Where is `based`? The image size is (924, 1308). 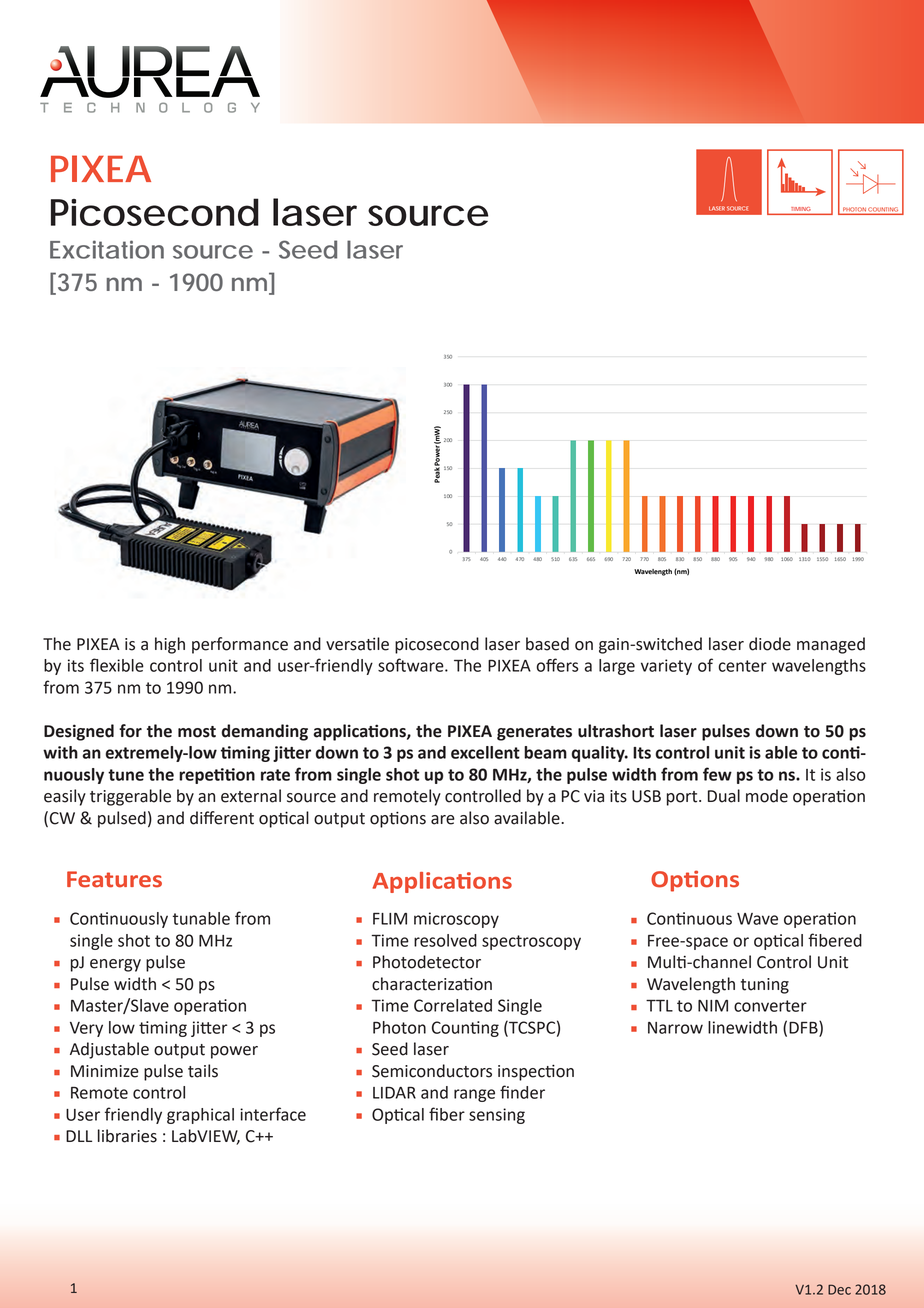 based is located at coordinates (547, 644).
